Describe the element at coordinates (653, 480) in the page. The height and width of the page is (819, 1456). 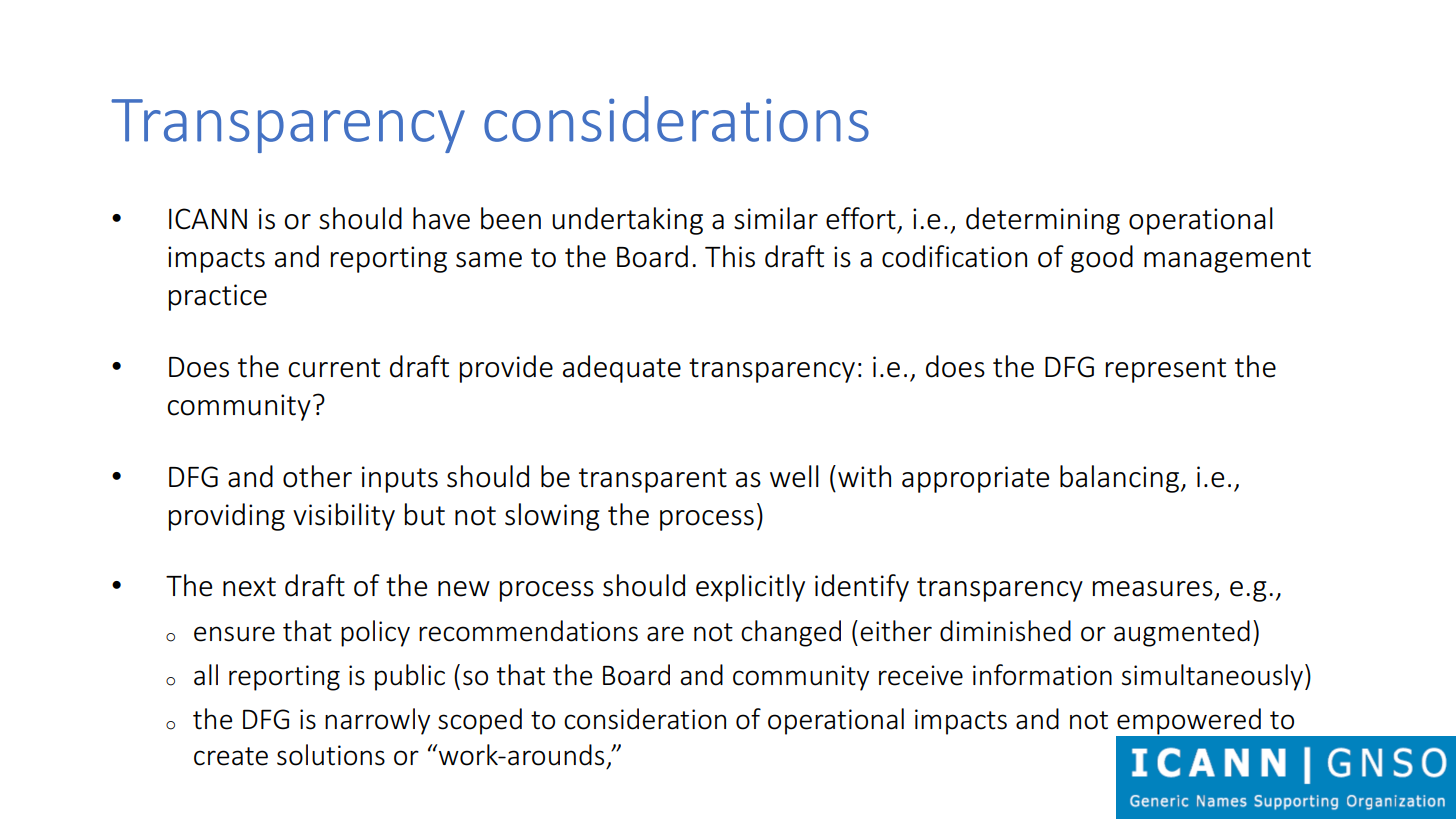
I see `transparent` at that location.
